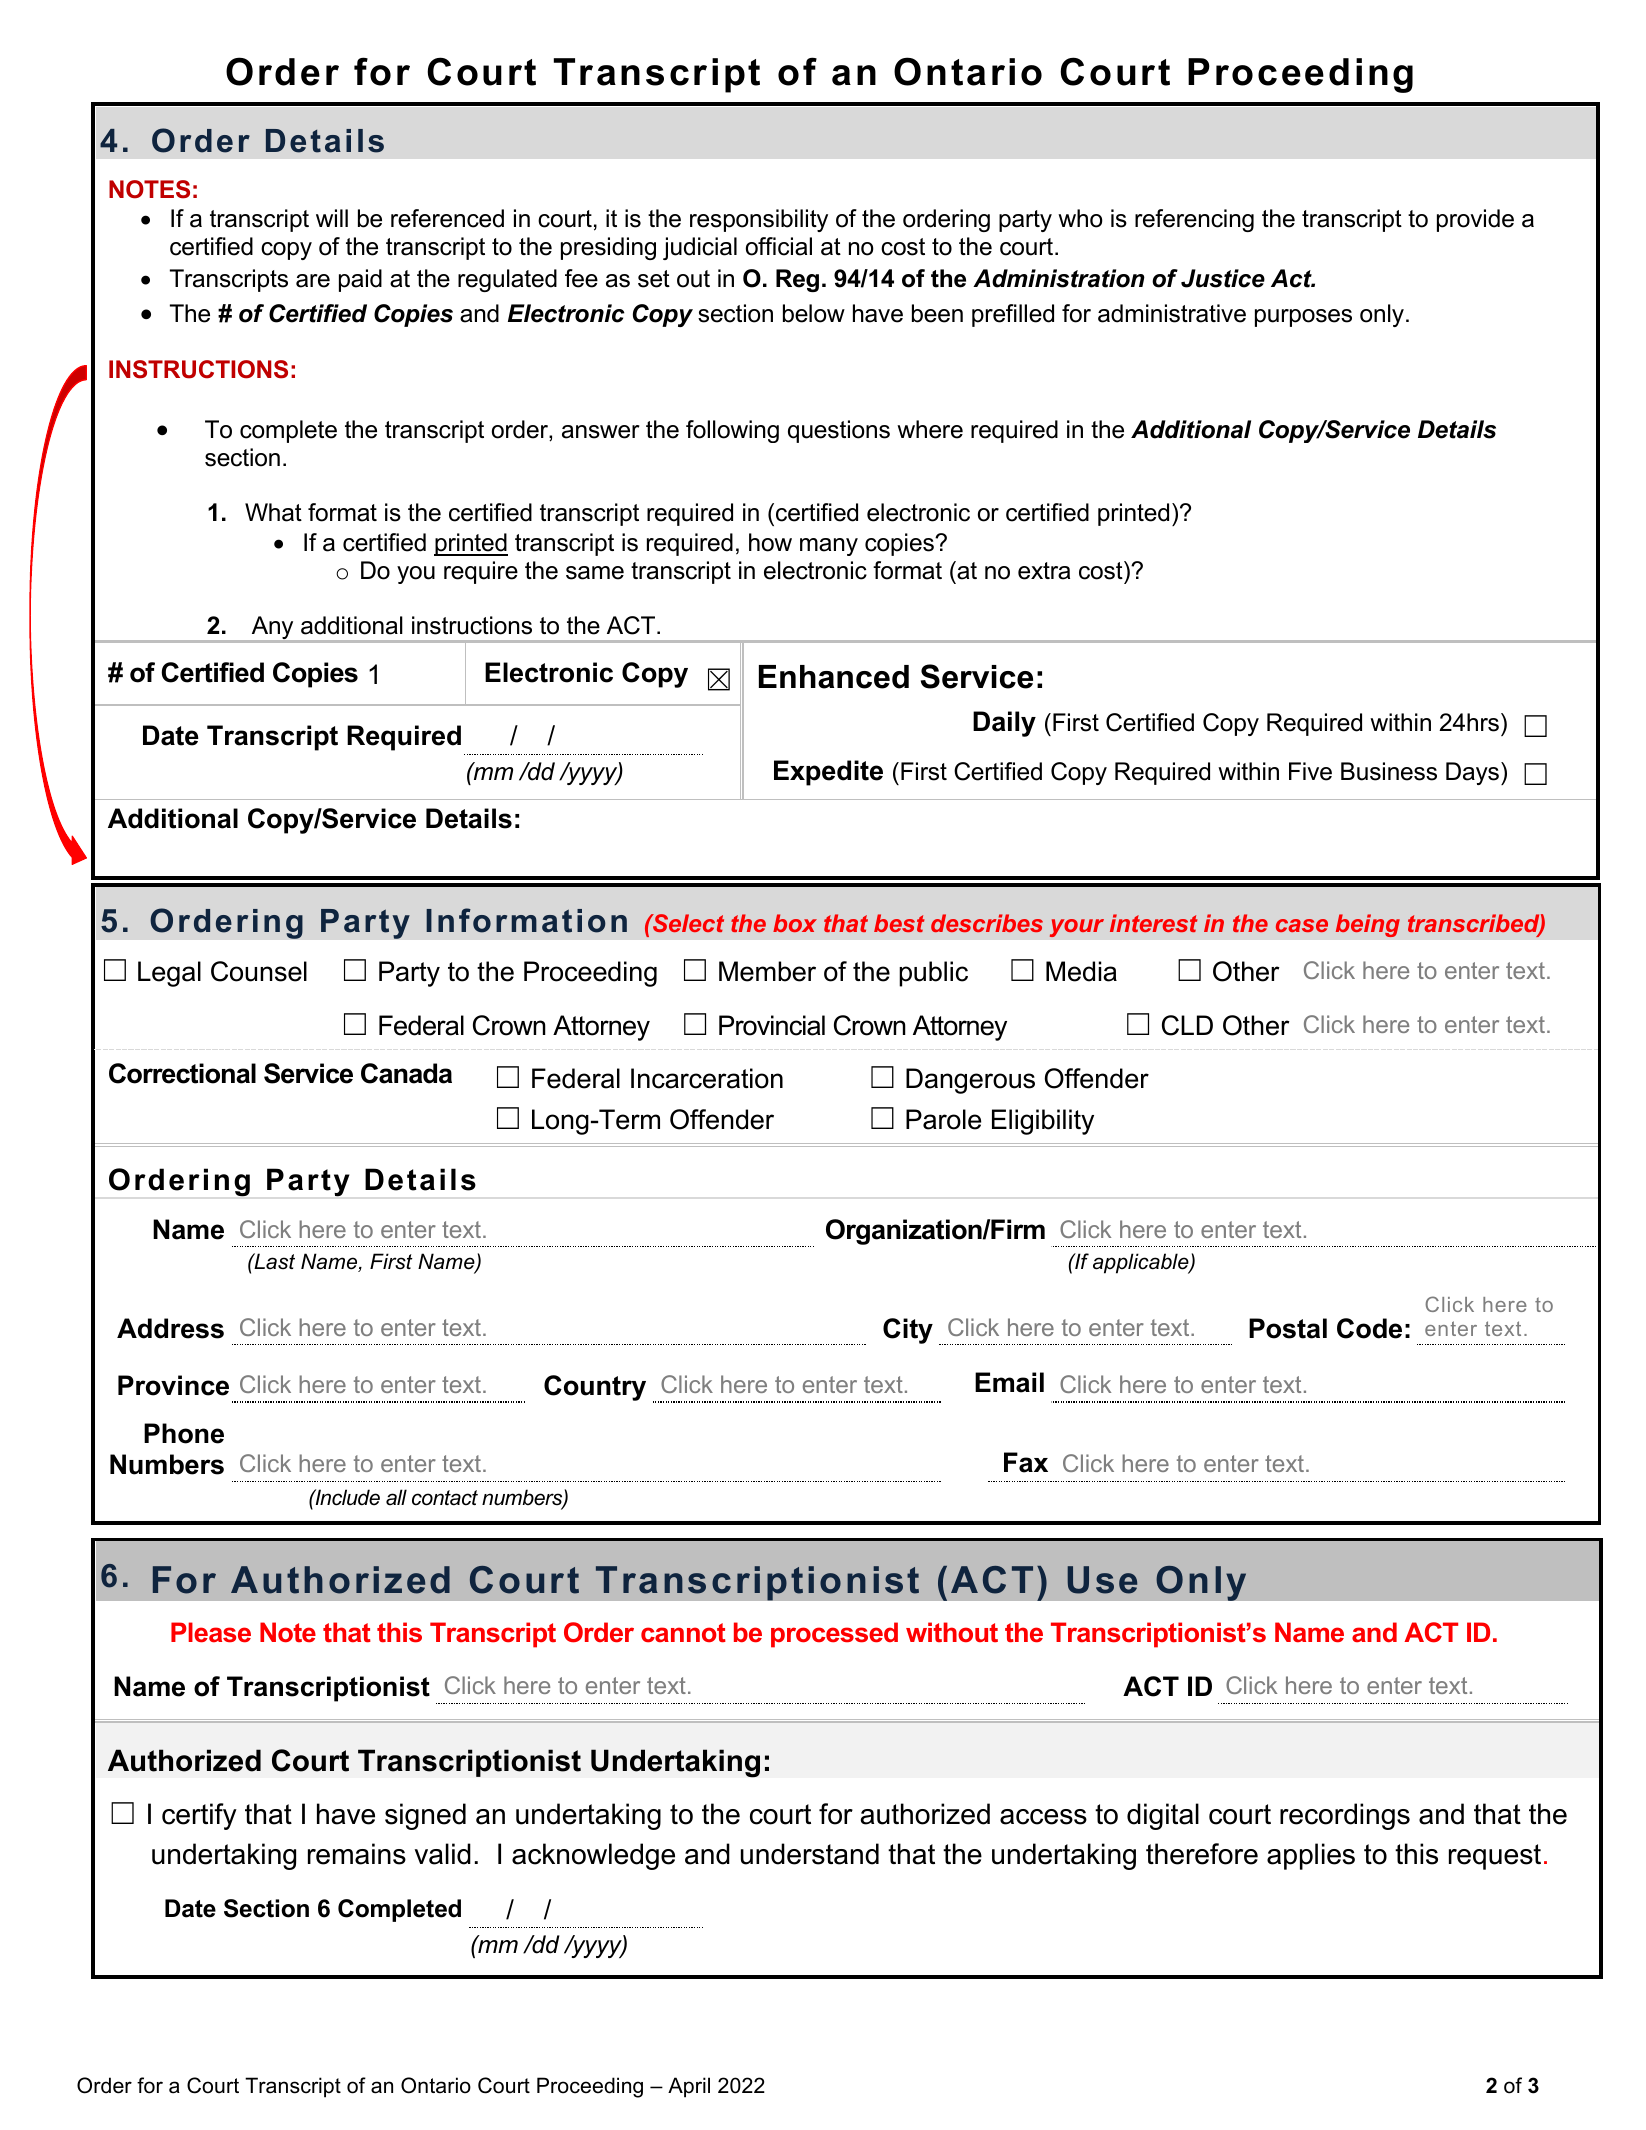 Image resolution: width=1646 pixels, height=2130 pixels. Describe the element at coordinates (1369, 1328) in the document. I see `Code` at that location.
